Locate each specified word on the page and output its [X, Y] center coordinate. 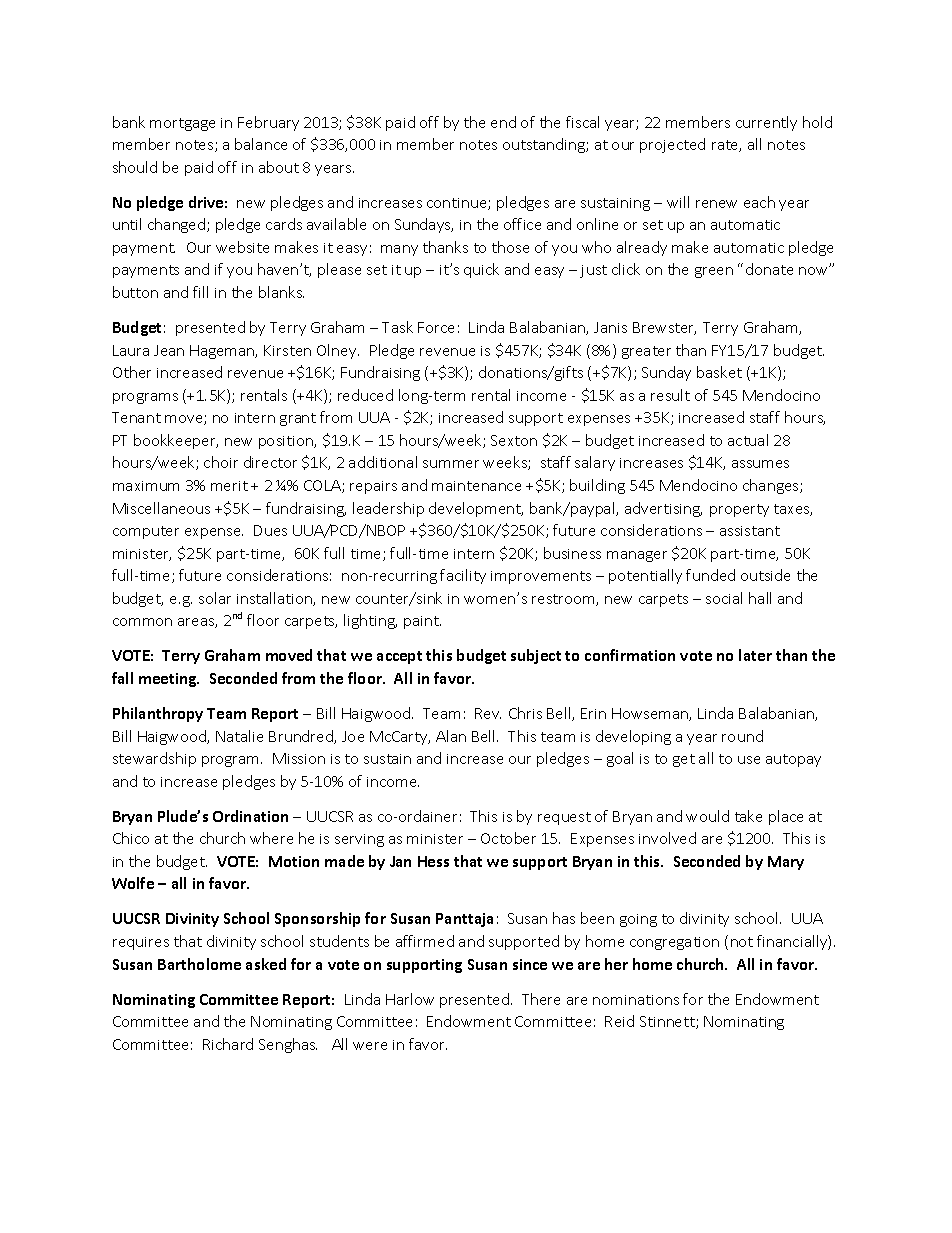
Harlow [410, 999]
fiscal [582, 122]
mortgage [182, 124]
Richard [228, 1044]
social [724, 598]
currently [766, 123]
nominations [636, 1000]
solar [215, 598]
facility [463, 576]
